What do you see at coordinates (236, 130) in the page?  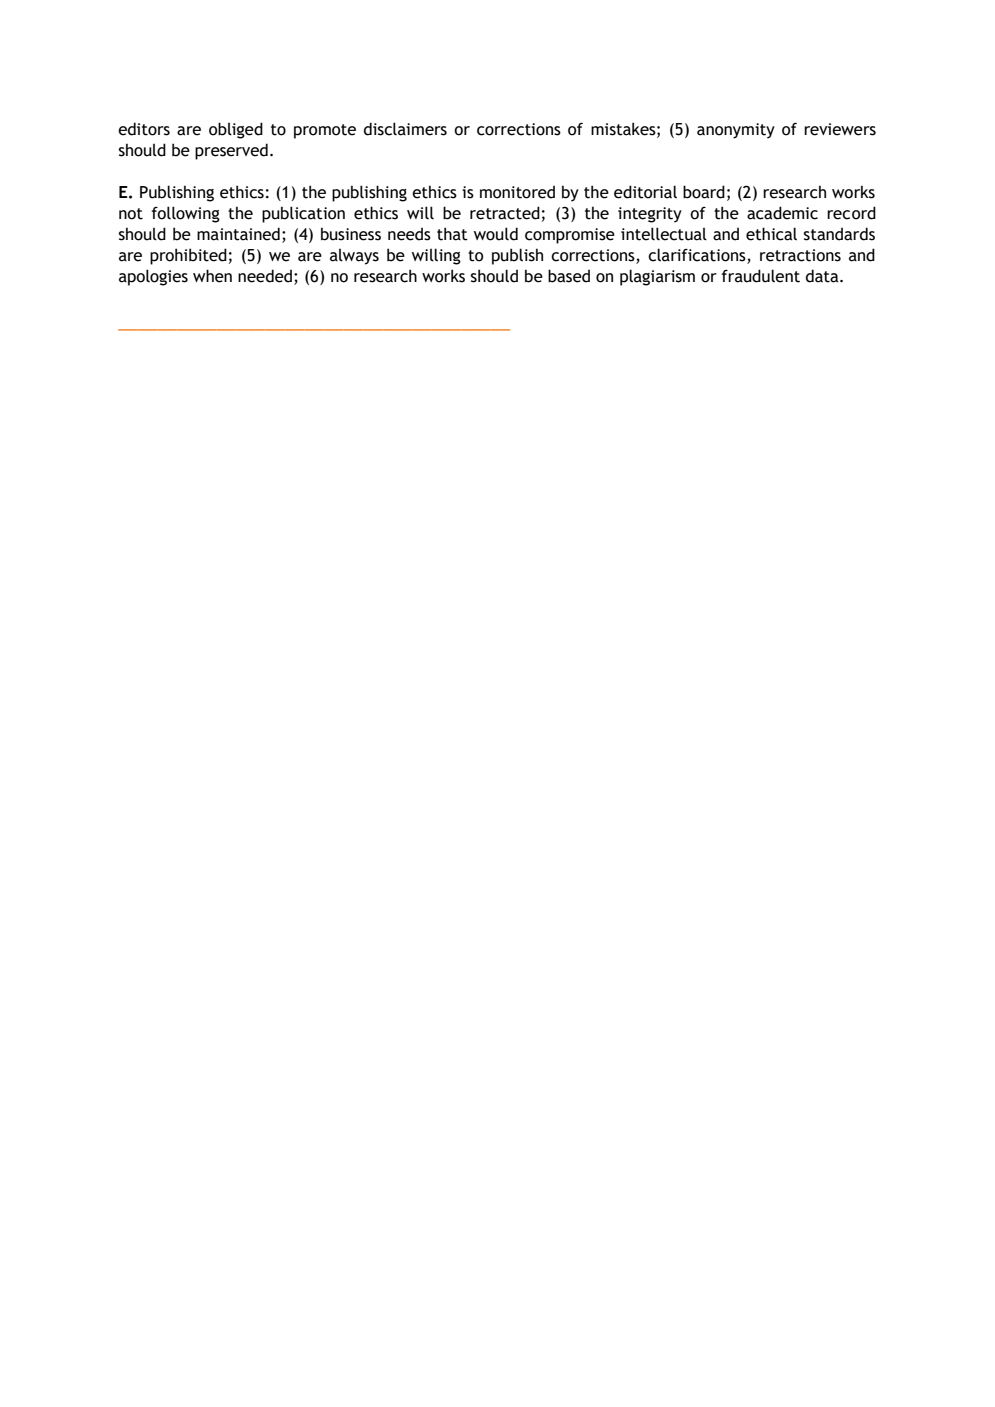 I see `obliged` at bounding box center [236, 130].
